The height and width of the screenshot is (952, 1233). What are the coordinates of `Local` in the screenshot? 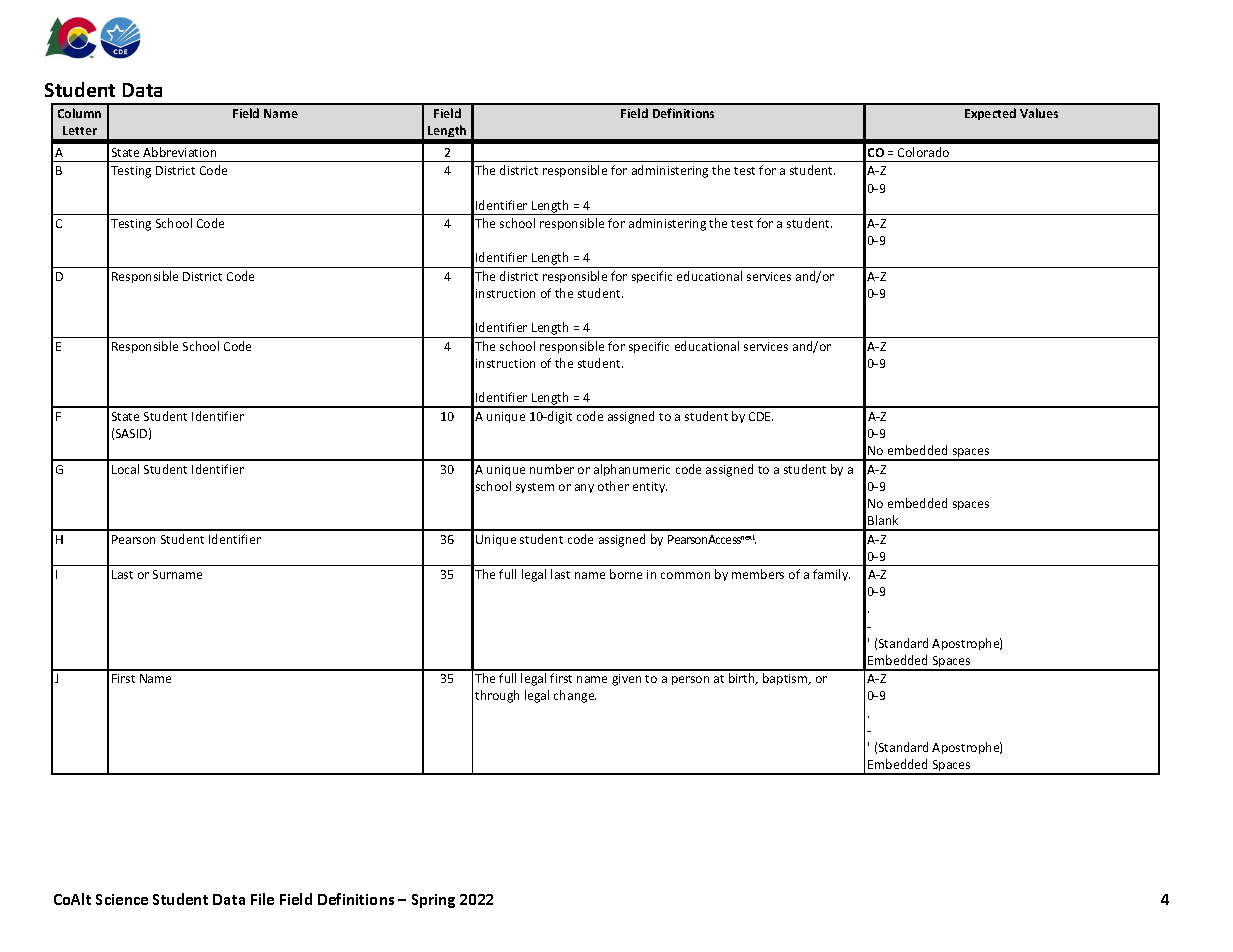 It's located at (125, 469).
